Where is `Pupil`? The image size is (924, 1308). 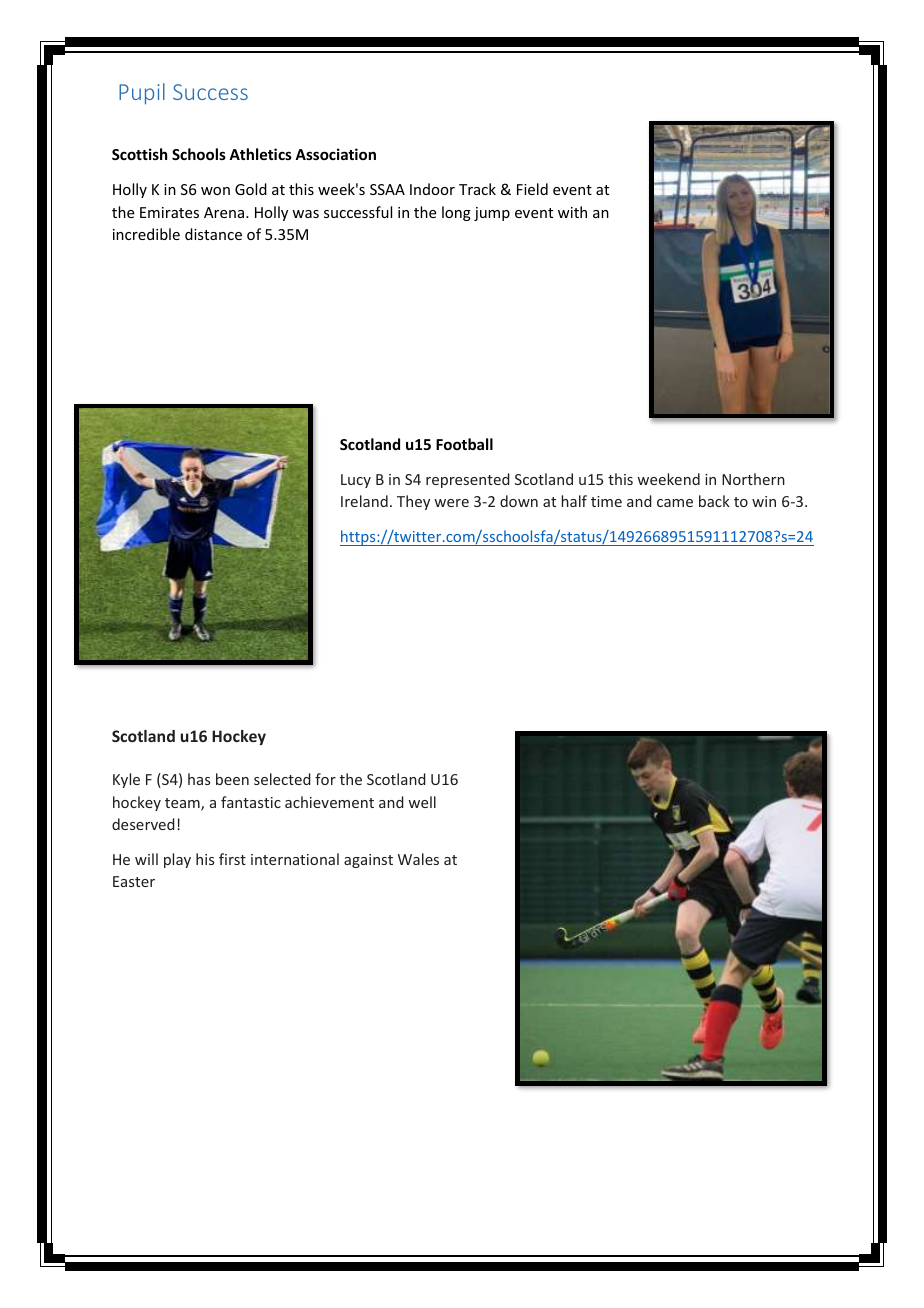
Pupil is located at coordinates (142, 94).
